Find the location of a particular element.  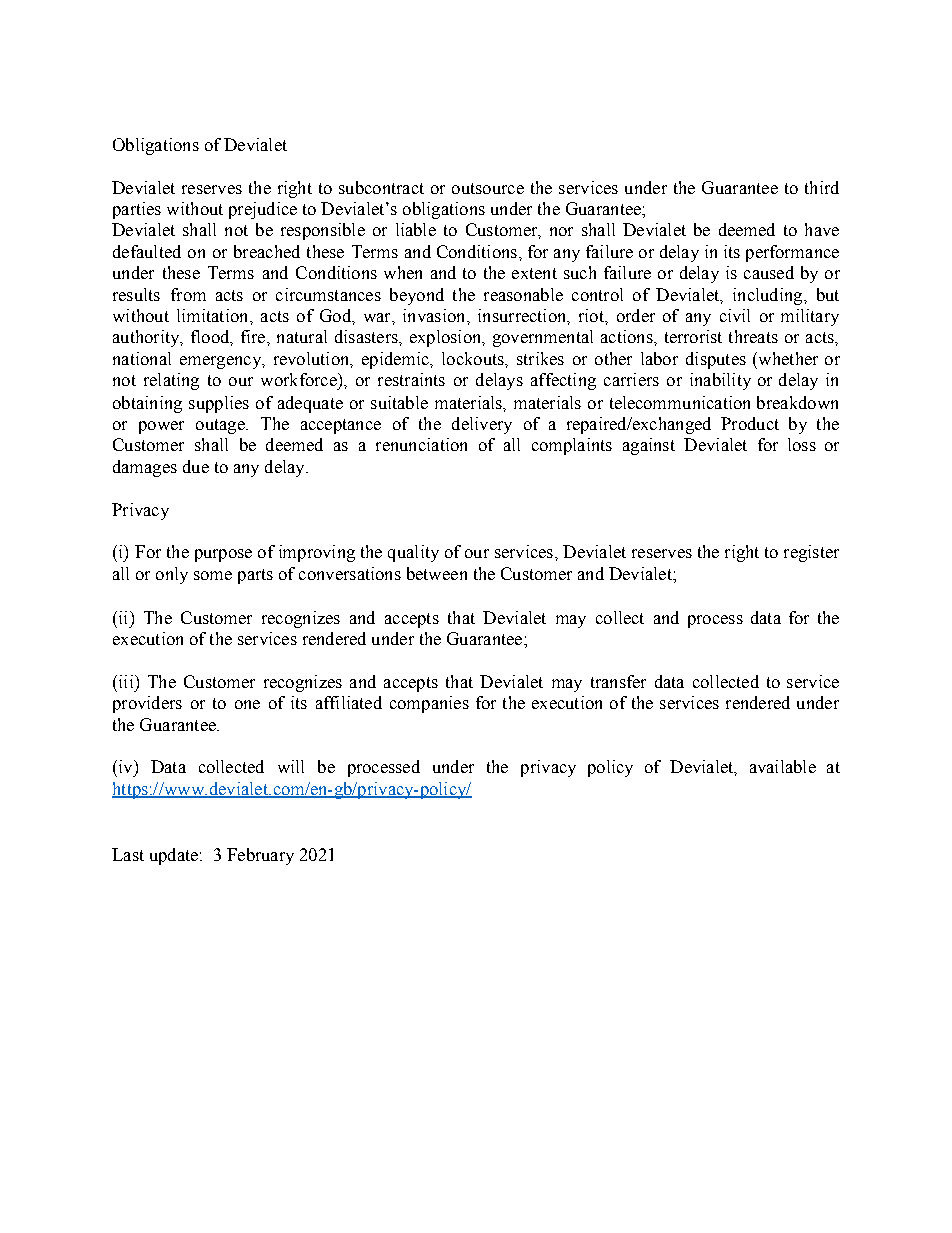

register is located at coordinates (811, 553).
